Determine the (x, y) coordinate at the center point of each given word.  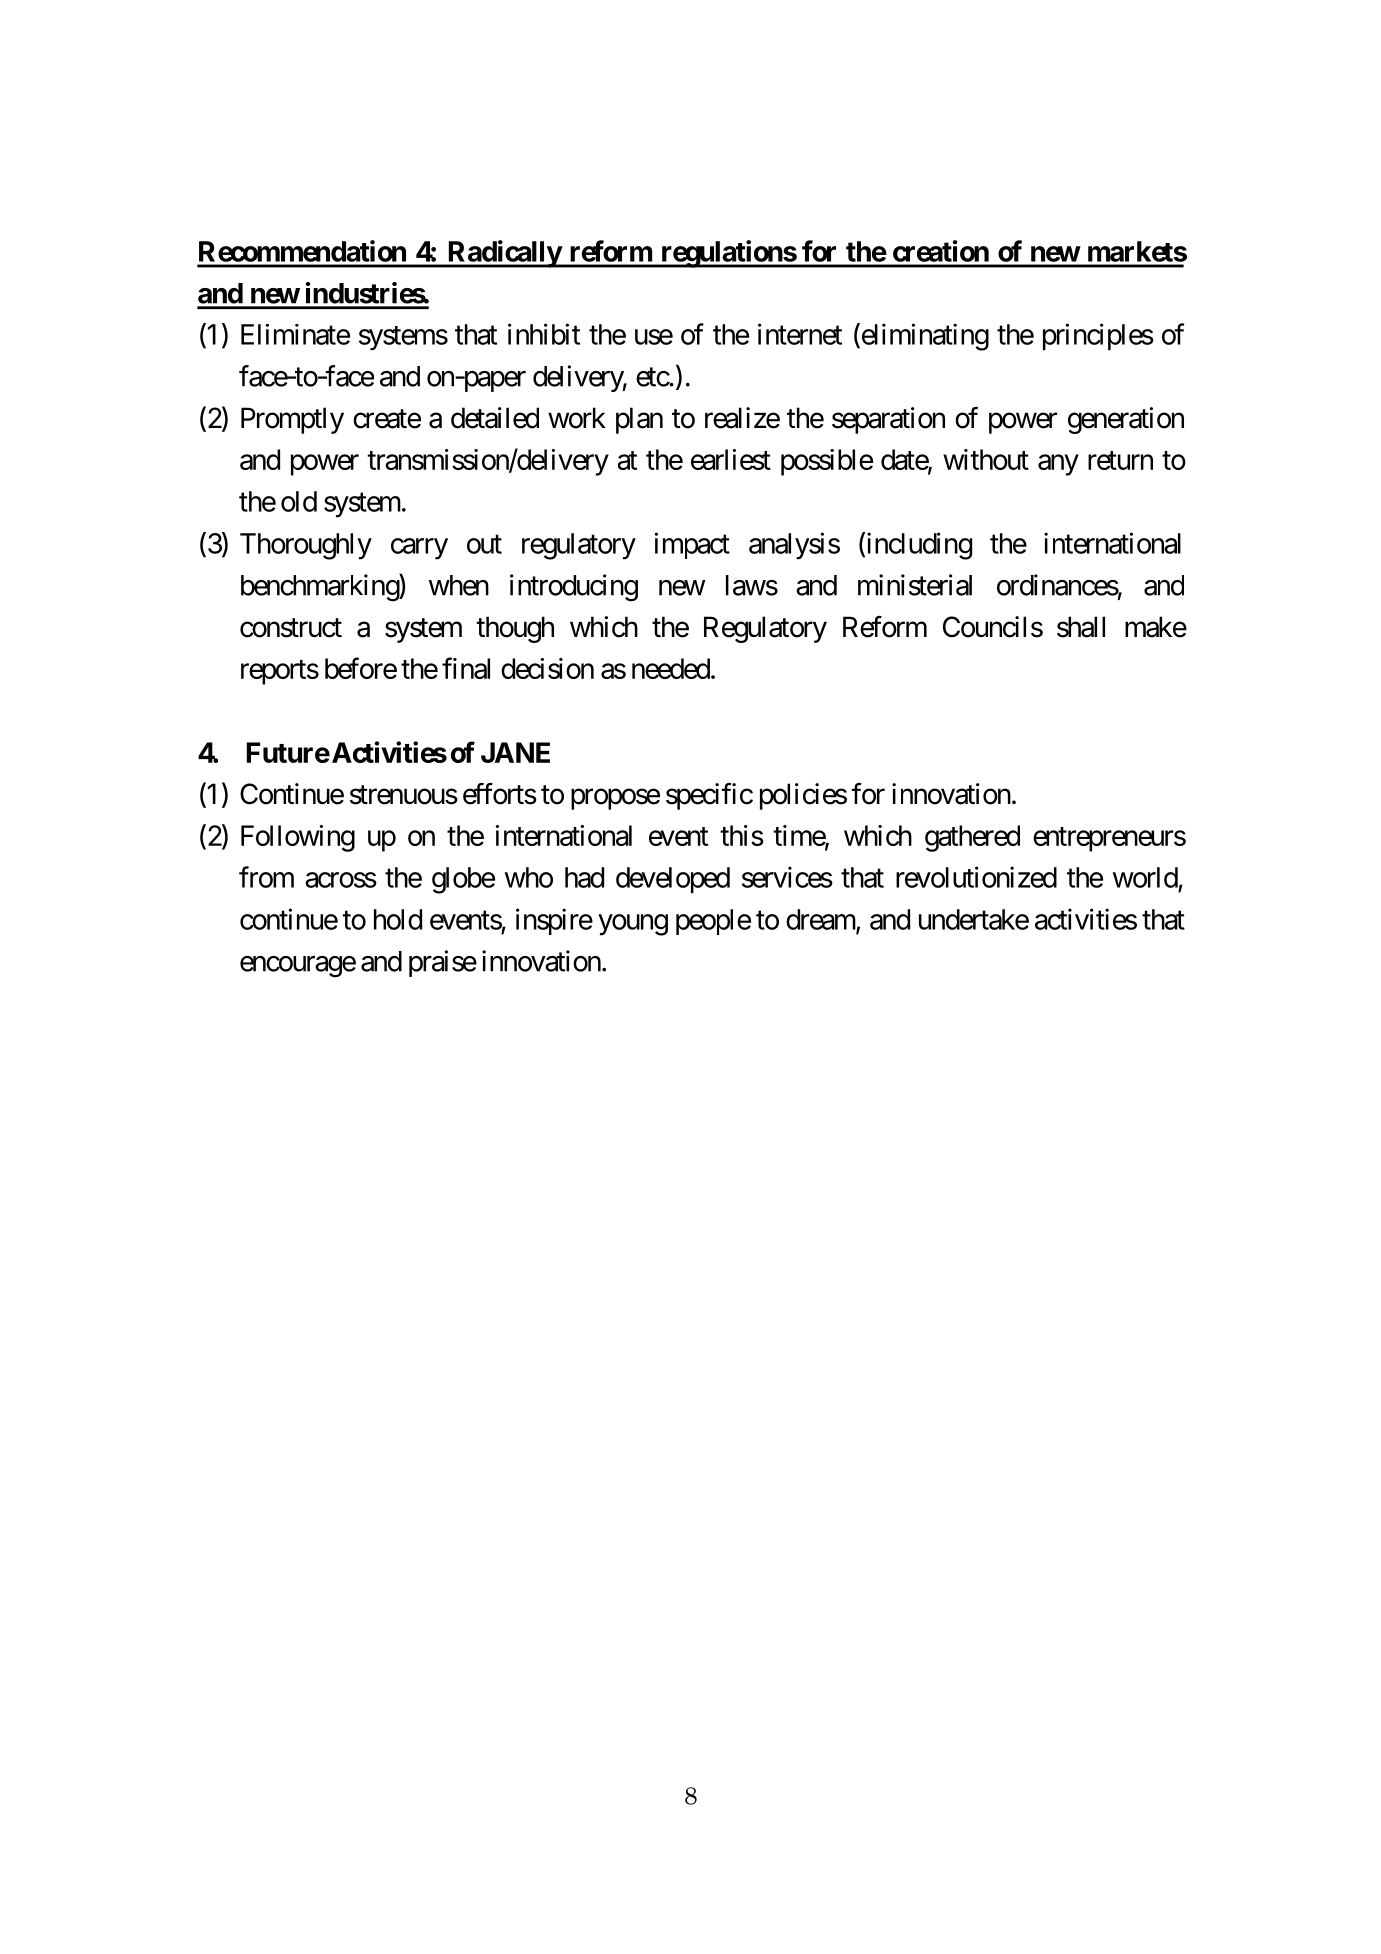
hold (398, 919)
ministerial (915, 585)
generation (1126, 420)
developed (673, 880)
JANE (515, 752)
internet (800, 334)
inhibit (544, 334)
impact (692, 545)
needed (671, 668)
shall (1081, 627)
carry (419, 549)
